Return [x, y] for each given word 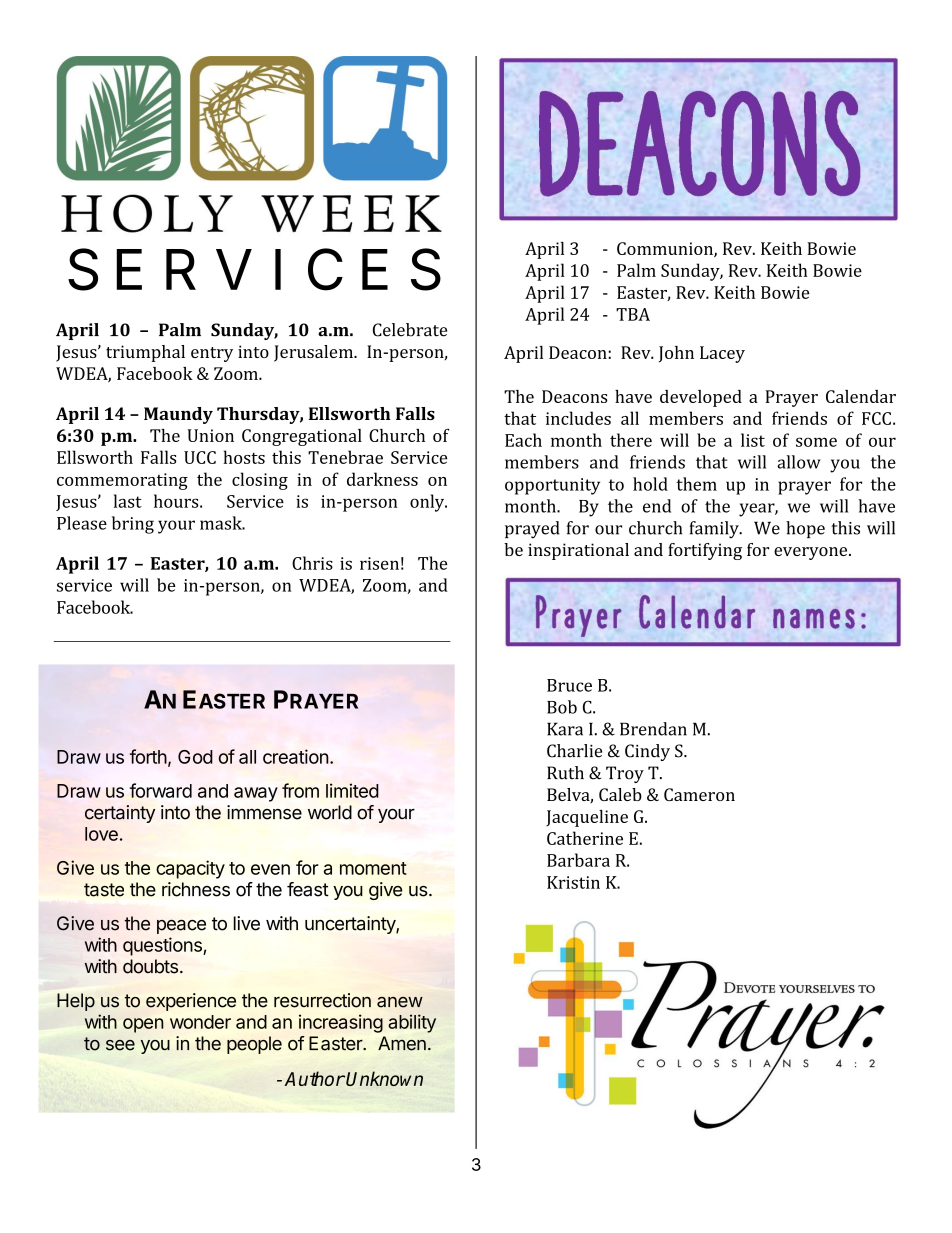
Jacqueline [587, 818]
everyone [812, 553]
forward [161, 790]
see [120, 1045]
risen [379, 563]
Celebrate [410, 330]
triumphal [145, 353]
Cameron [699, 794]
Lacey [722, 354]
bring [133, 525]
